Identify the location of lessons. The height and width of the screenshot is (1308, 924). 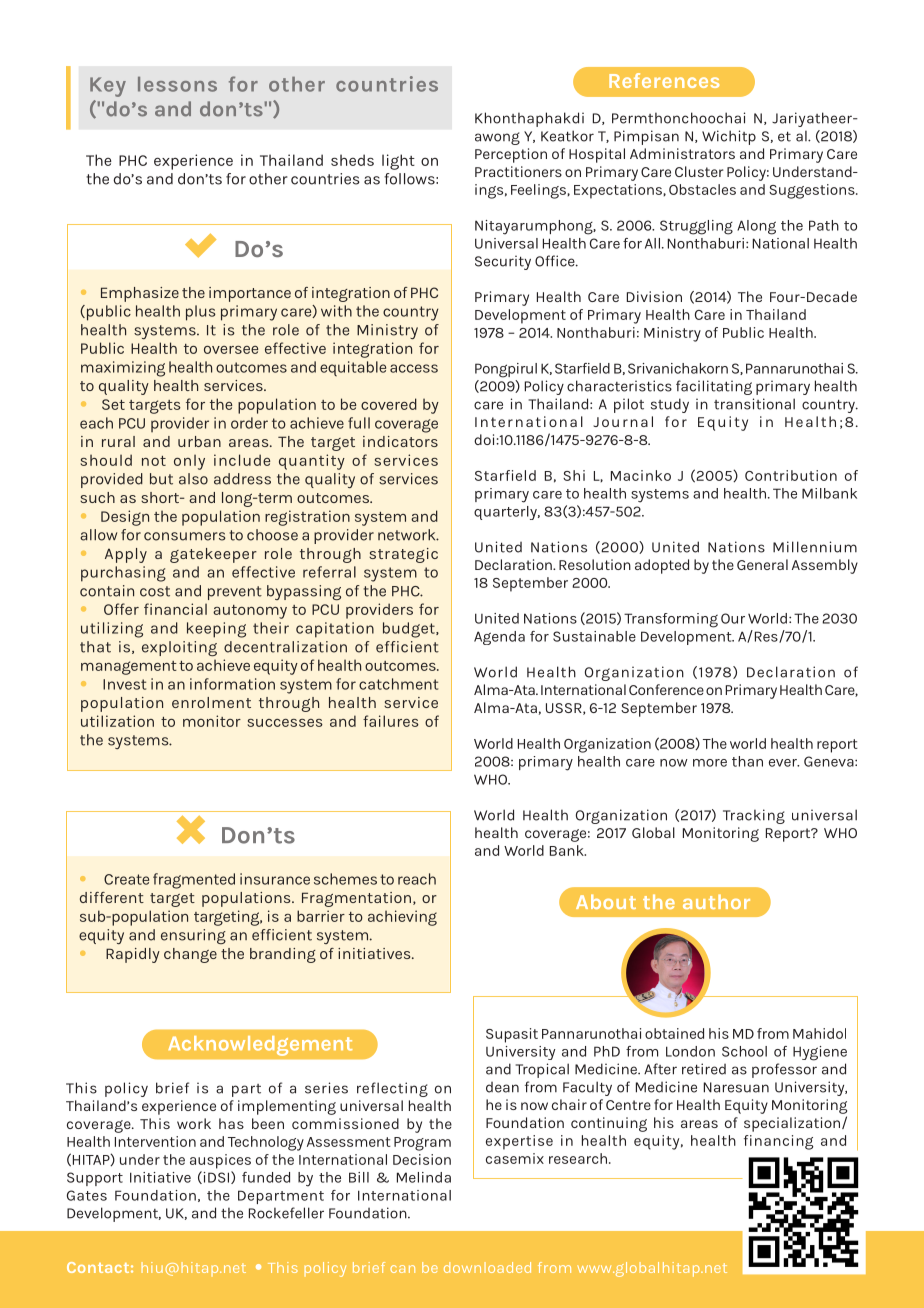
(177, 84).
